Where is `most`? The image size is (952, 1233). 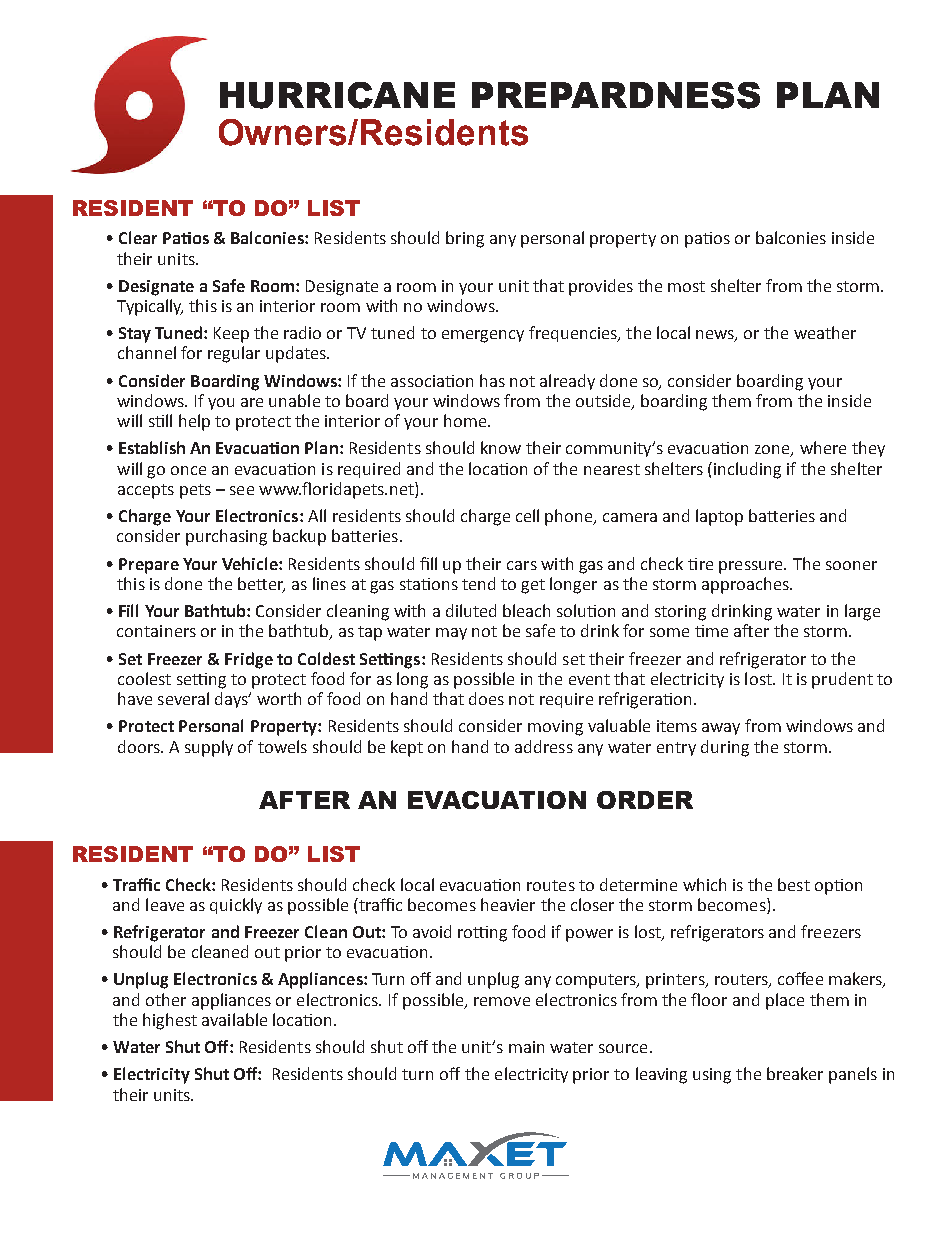 most is located at coordinates (686, 286).
